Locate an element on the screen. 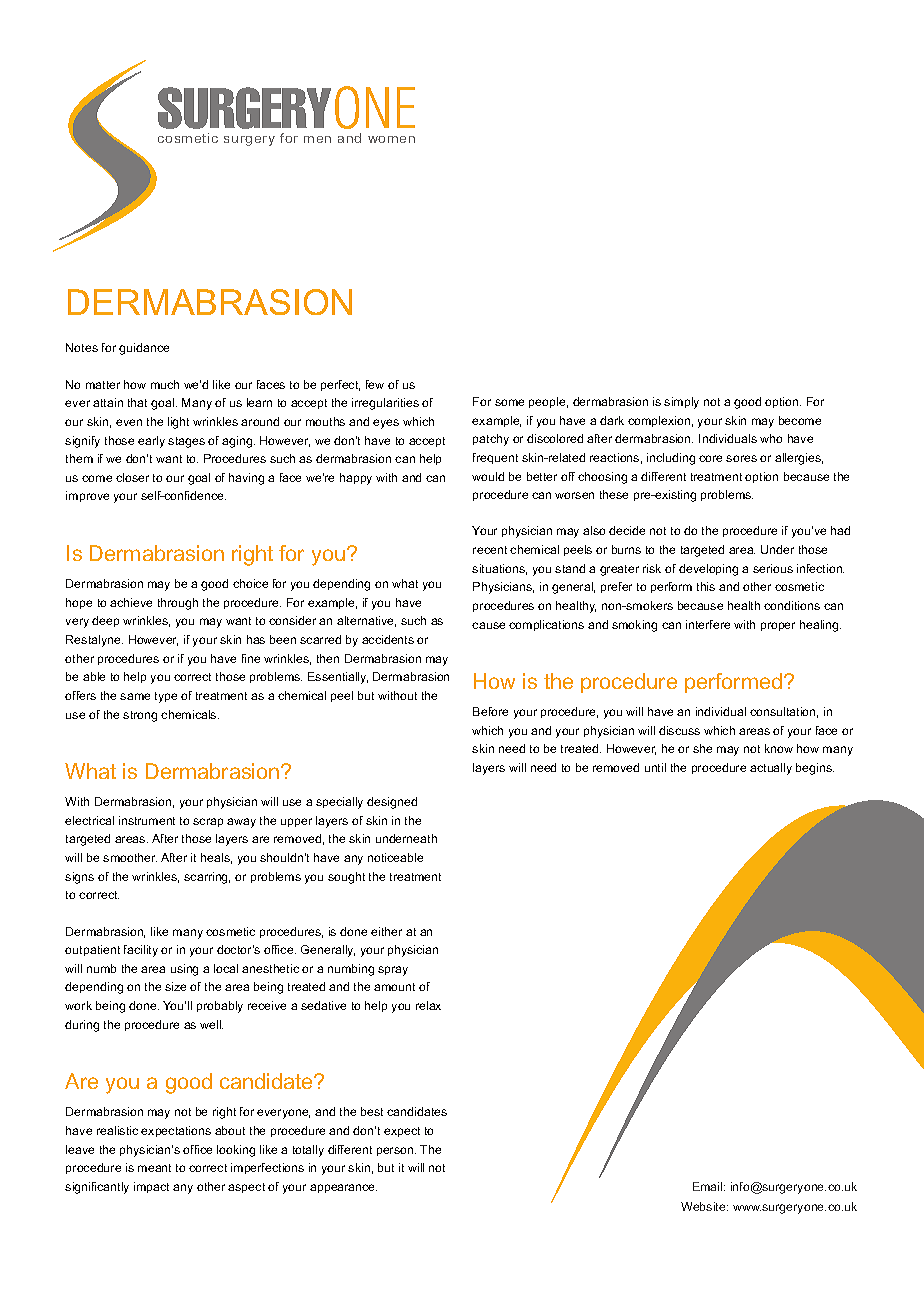 The image size is (924, 1308). type is located at coordinates (166, 697).
